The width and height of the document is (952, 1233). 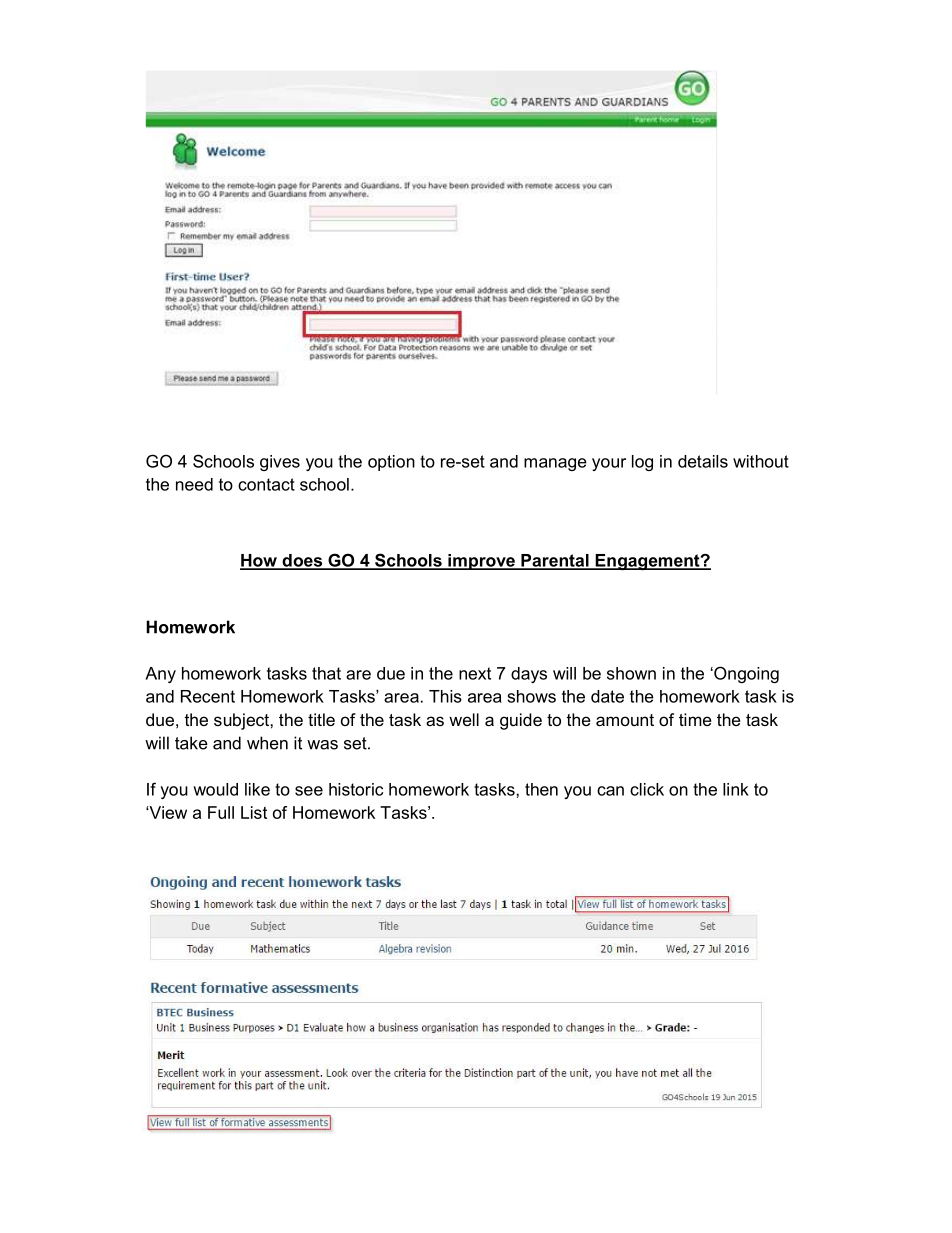 I want to click on does, so click(x=302, y=561).
